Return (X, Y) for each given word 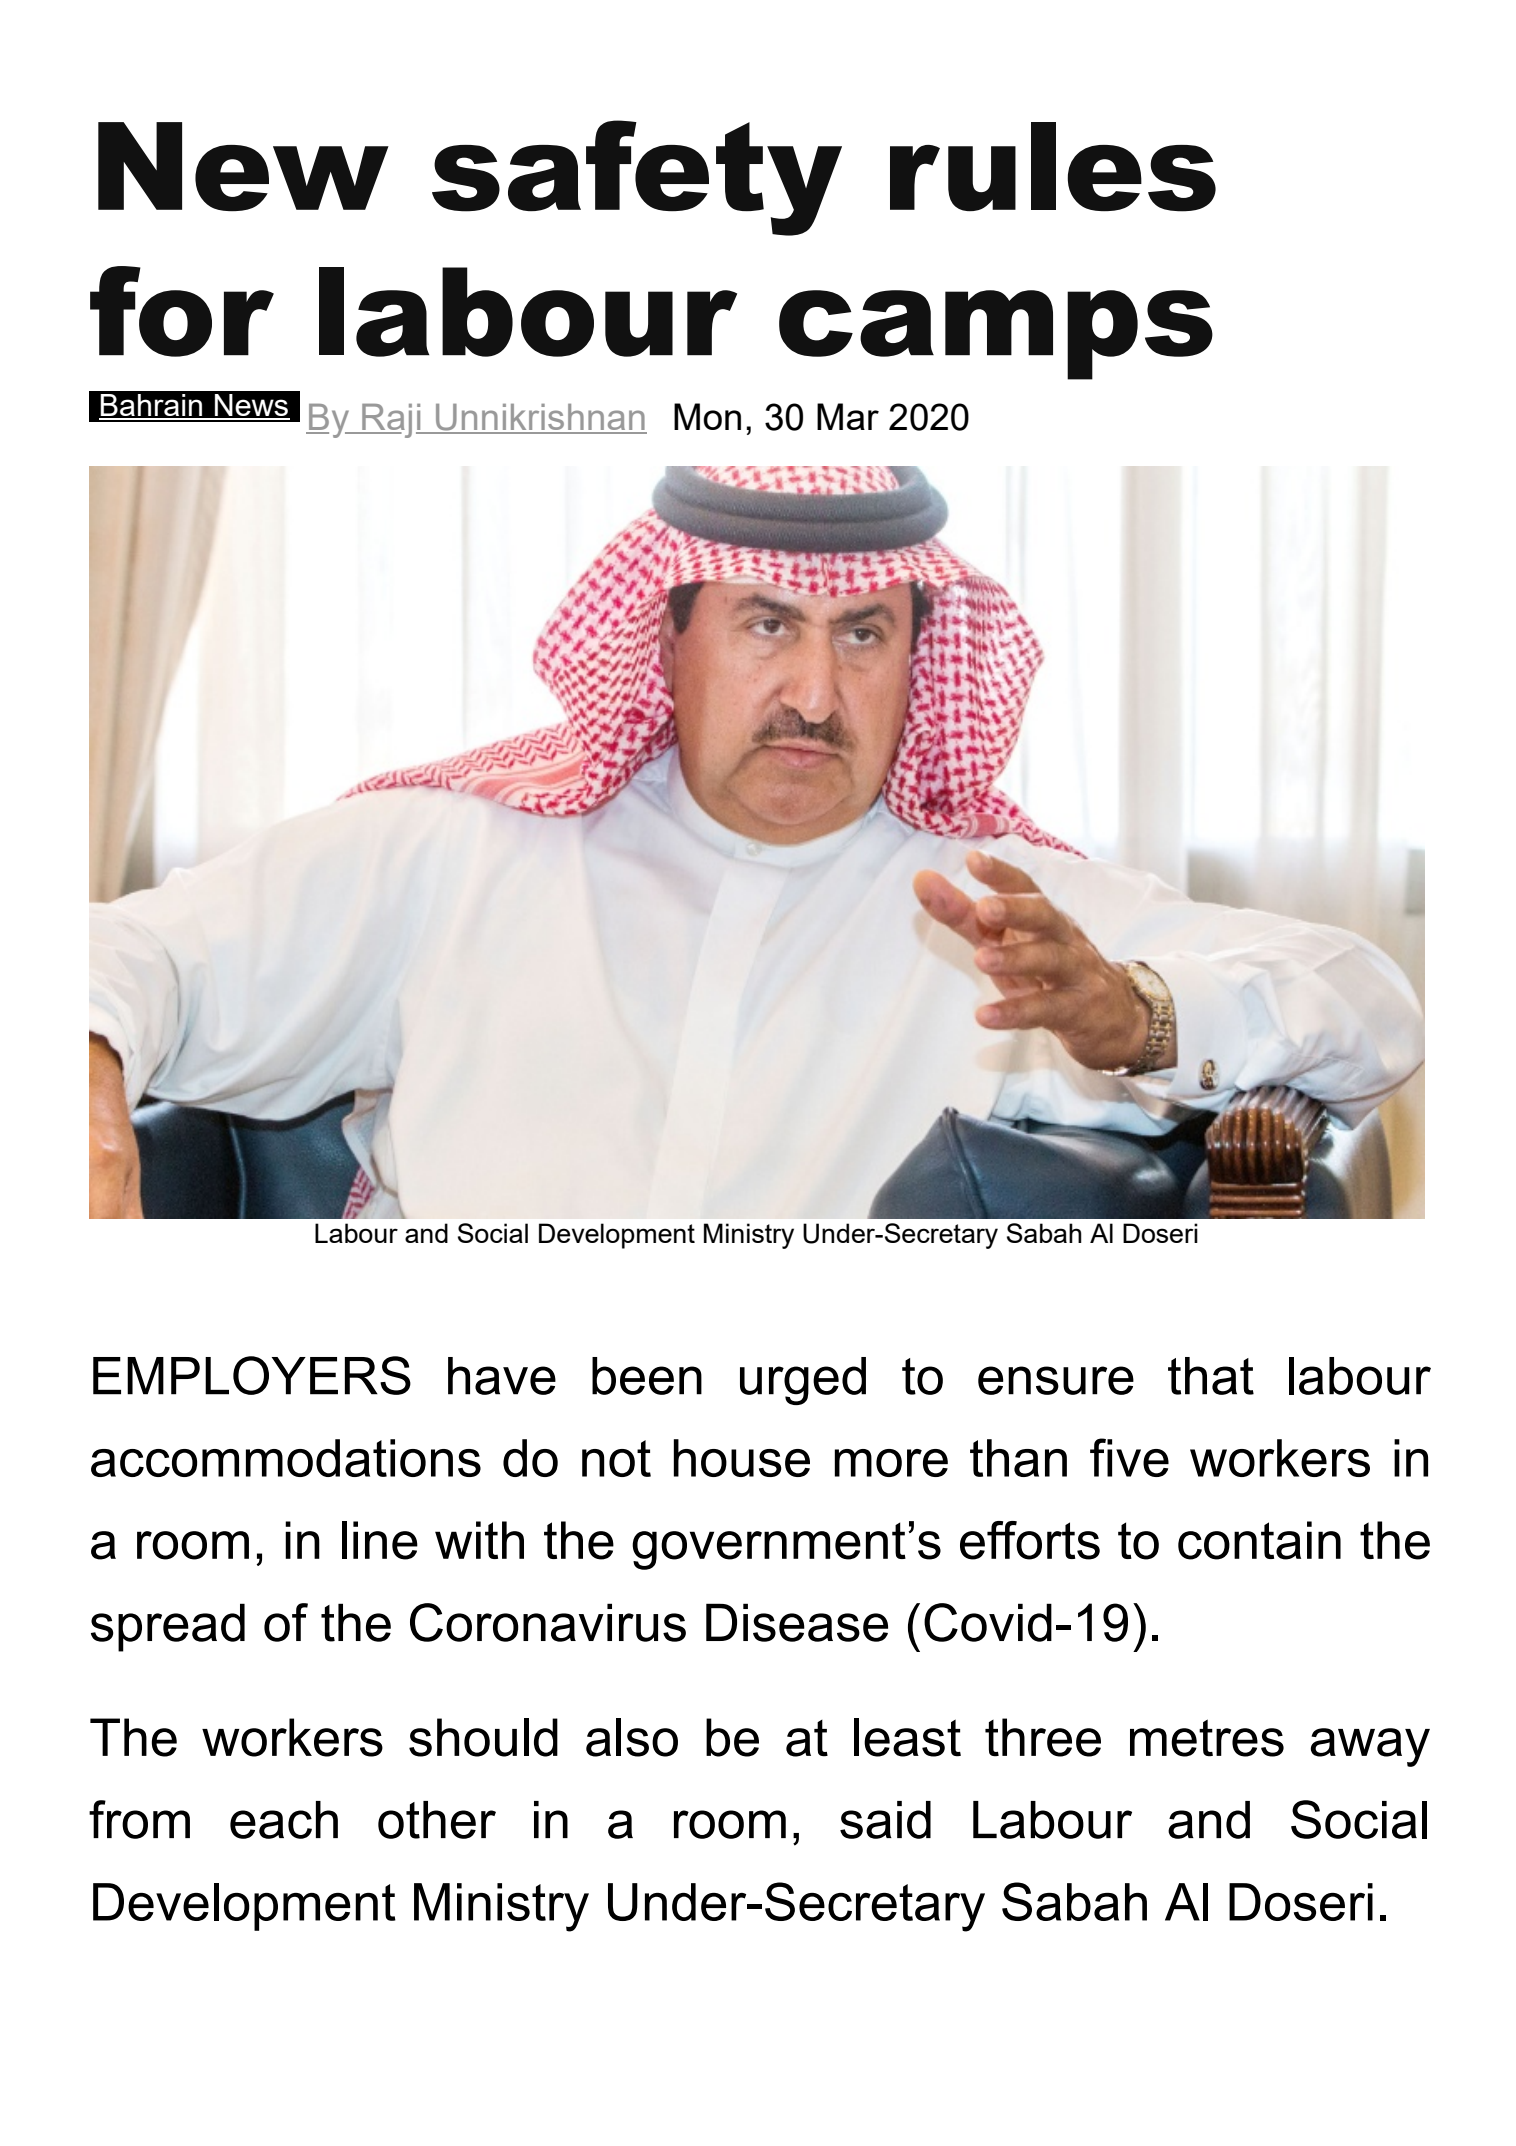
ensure (1056, 1380)
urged (803, 1381)
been (647, 1376)
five (1129, 1457)
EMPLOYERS (252, 1375)
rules (1053, 167)
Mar (848, 416)
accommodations (286, 1458)
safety (637, 178)
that (1211, 1376)
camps (996, 335)
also (632, 1737)
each (284, 1820)
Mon (707, 416)
